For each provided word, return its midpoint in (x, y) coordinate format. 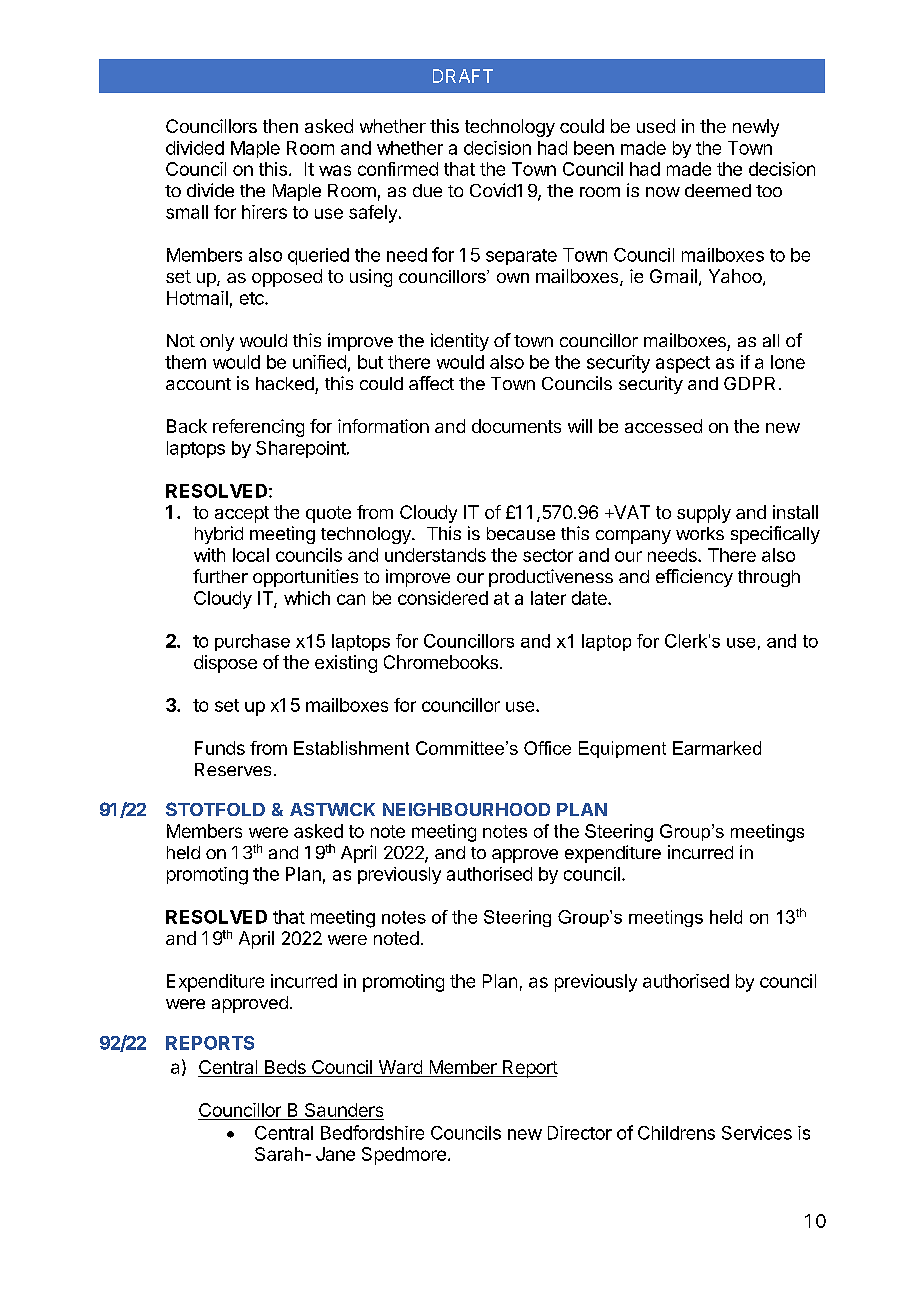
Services (757, 1133)
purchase (252, 642)
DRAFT (463, 76)
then (280, 126)
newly (756, 128)
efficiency (694, 578)
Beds (285, 1068)
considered (443, 598)
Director (580, 1133)
